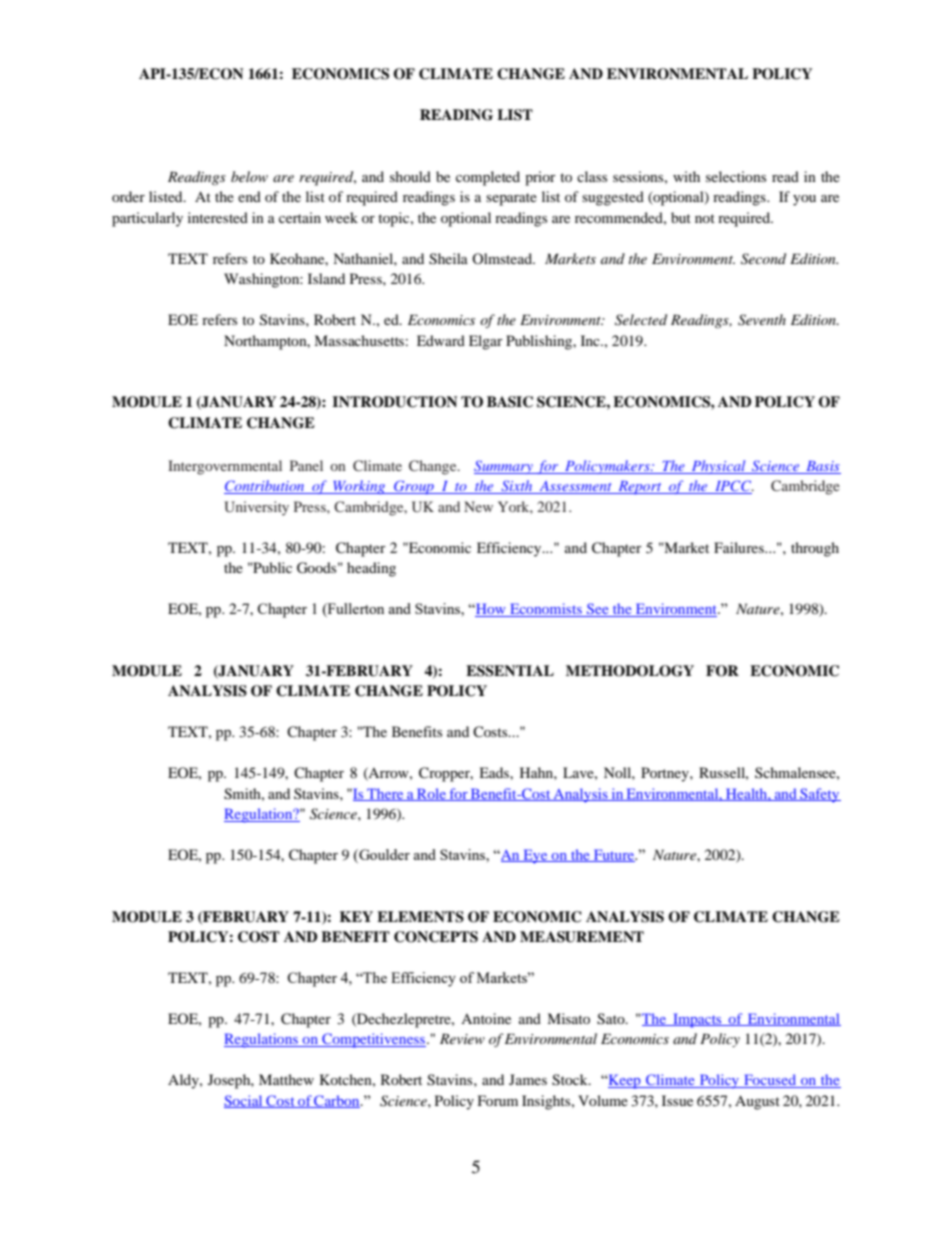  What do you see at coordinates (630, 671) in the screenshot?
I see `METHODOLOGY` at bounding box center [630, 671].
